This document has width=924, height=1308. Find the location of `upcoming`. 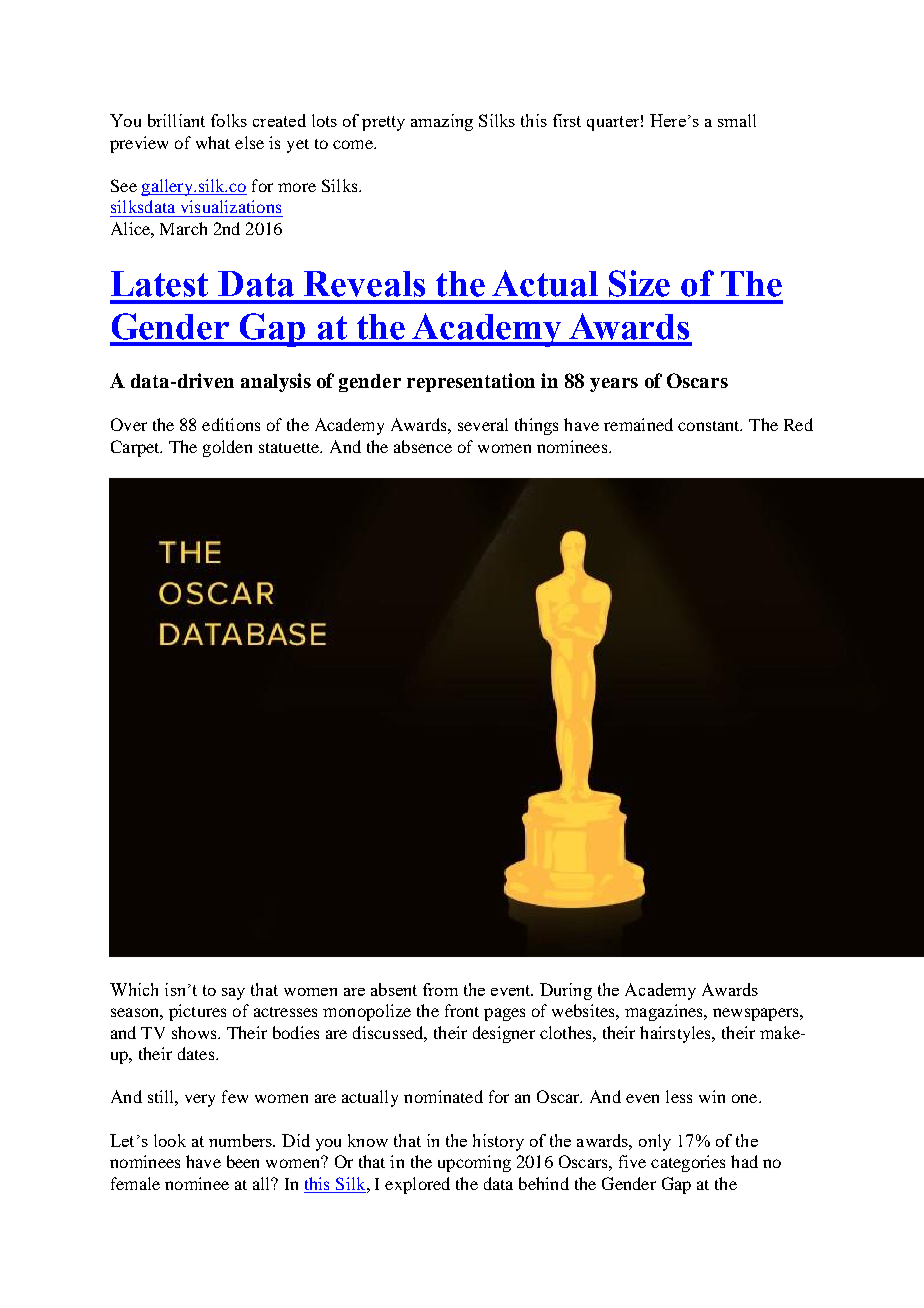

upcoming is located at coordinates (474, 1163).
